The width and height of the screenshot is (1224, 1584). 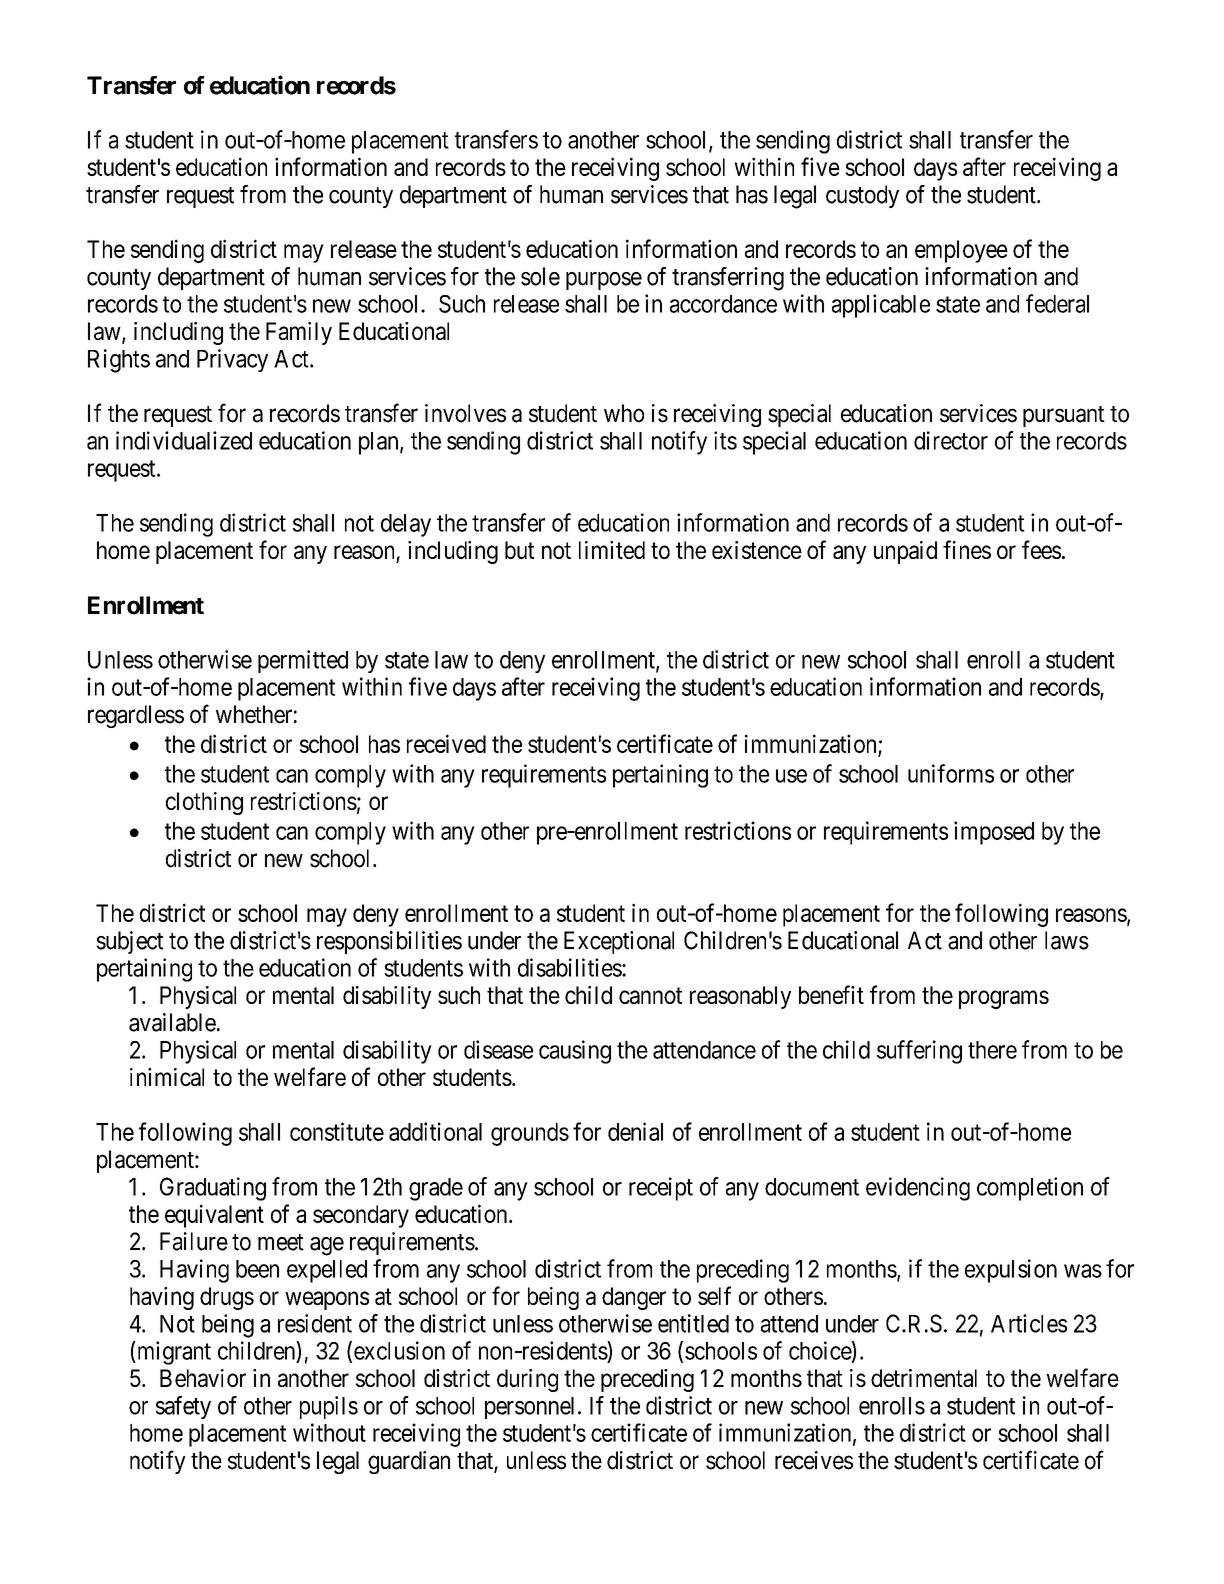 What do you see at coordinates (604, 281) in the screenshot?
I see `purpose` at bounding box center [604, 281].
